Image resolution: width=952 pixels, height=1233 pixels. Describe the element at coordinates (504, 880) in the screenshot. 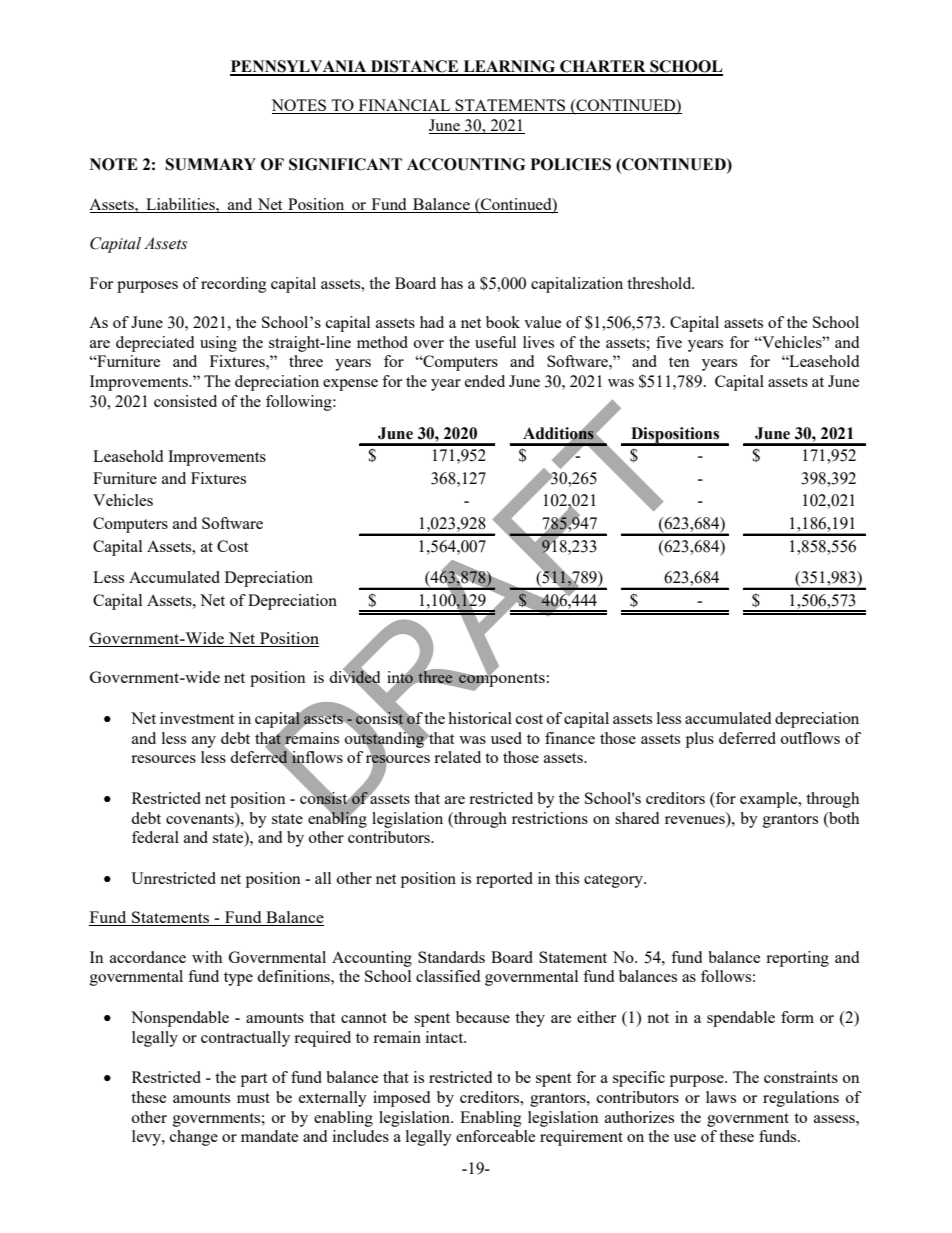

I see `reported` at that location.
